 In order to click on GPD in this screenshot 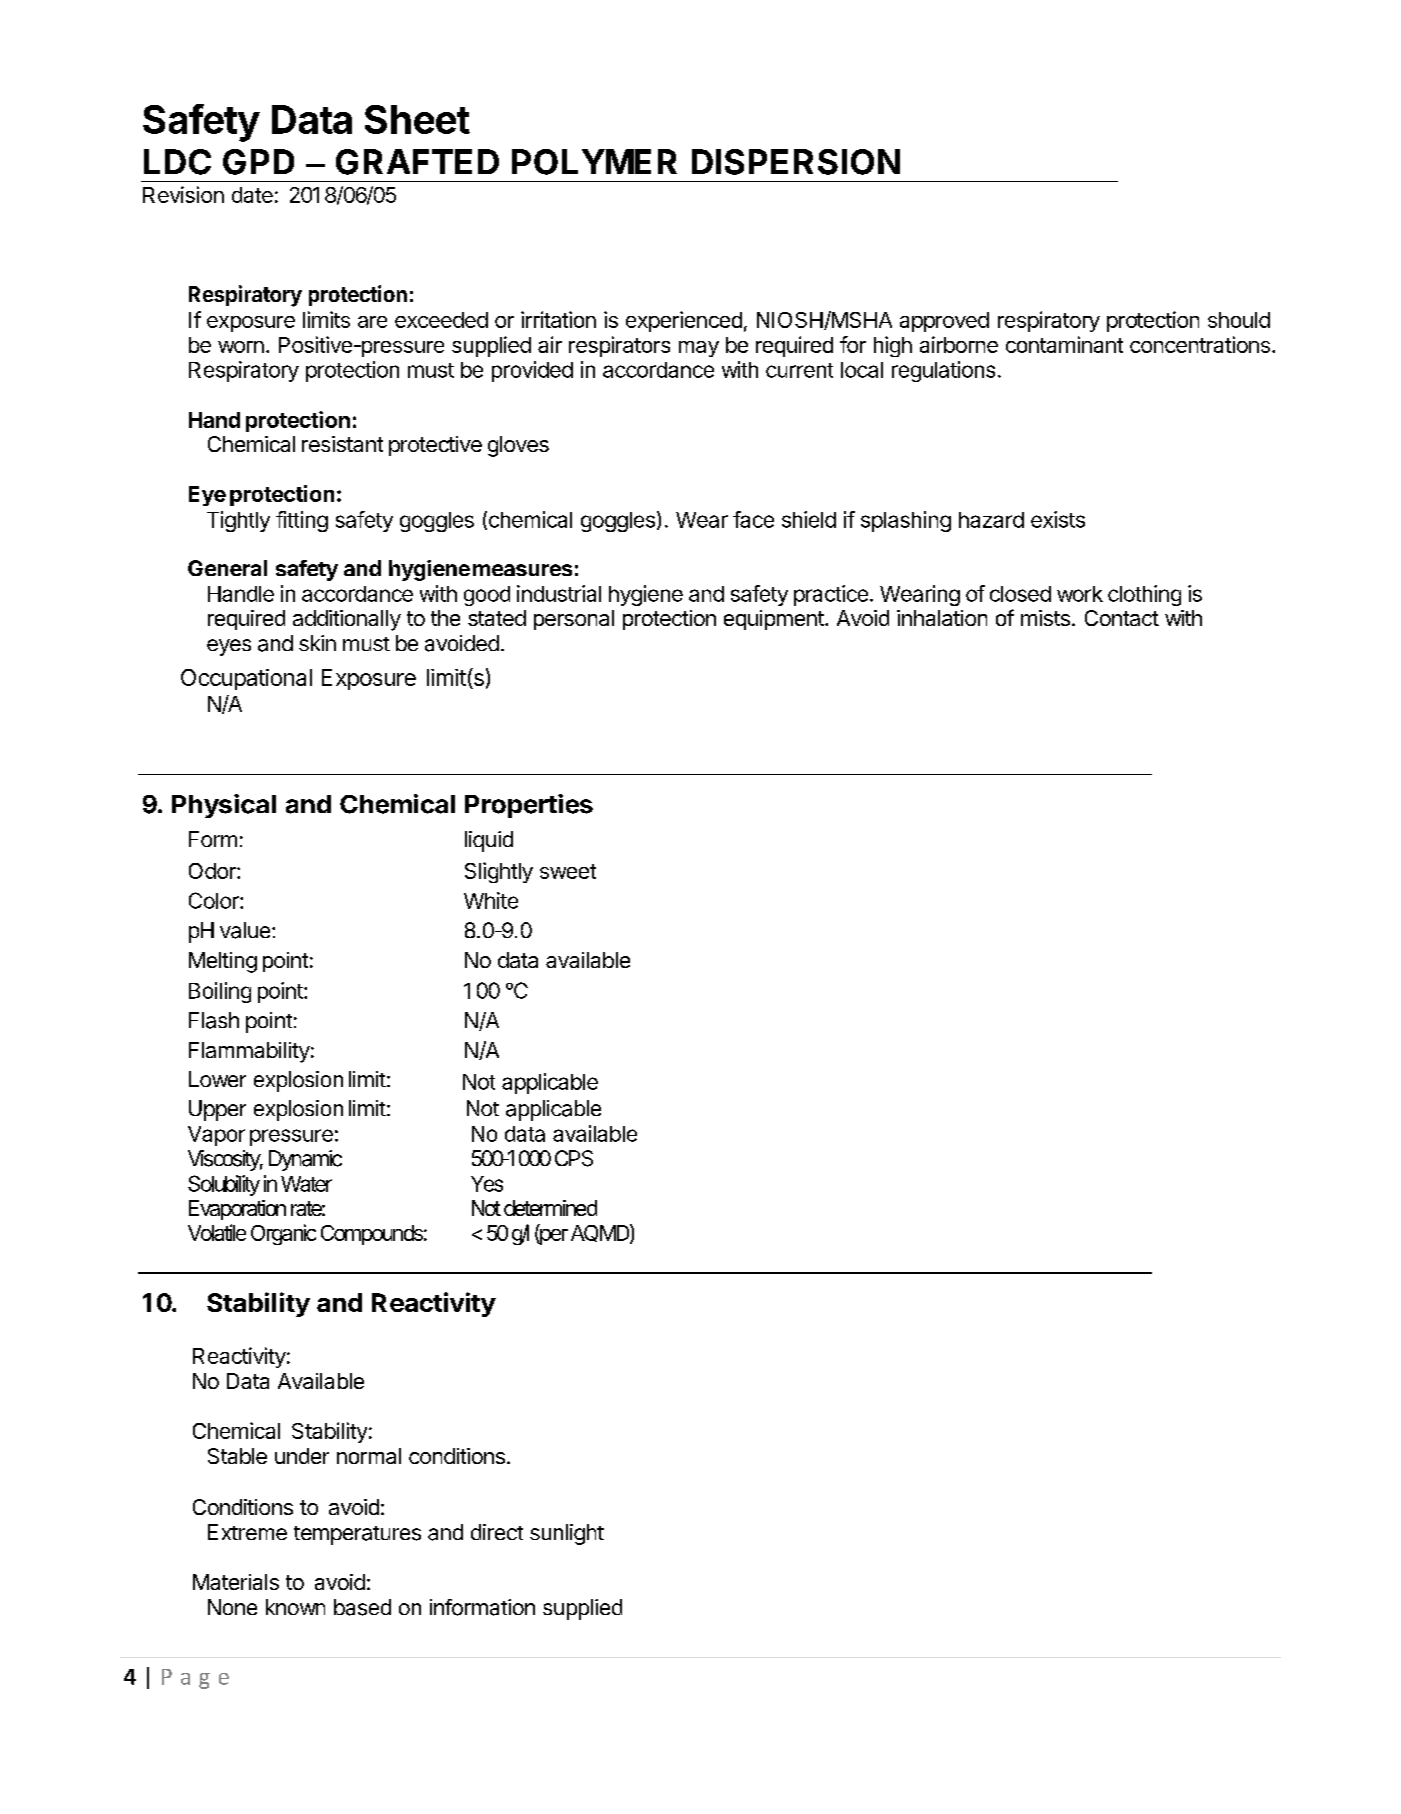, I will do `click(258, 162)`.
